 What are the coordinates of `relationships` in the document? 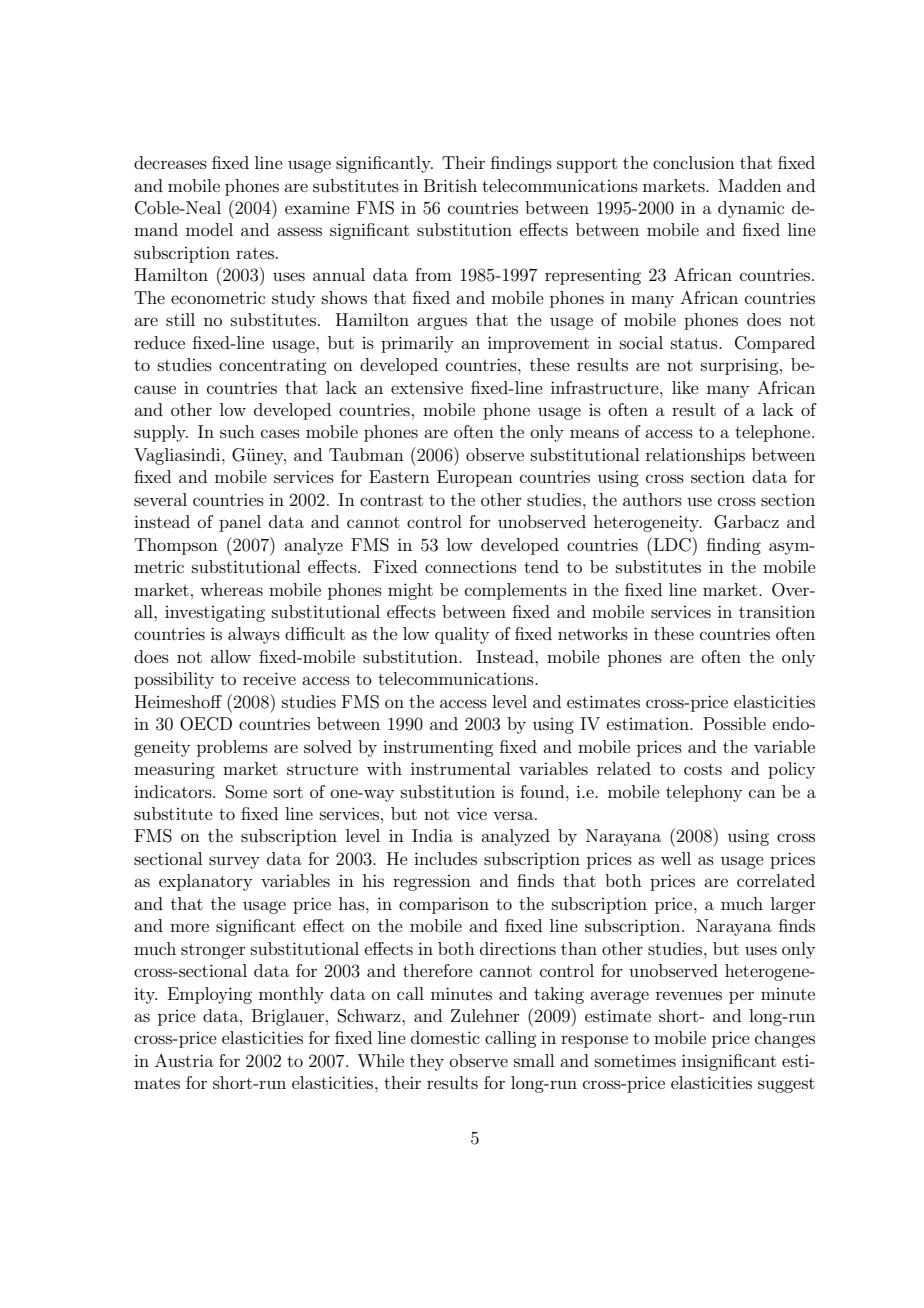 It's located at (695, 456).
